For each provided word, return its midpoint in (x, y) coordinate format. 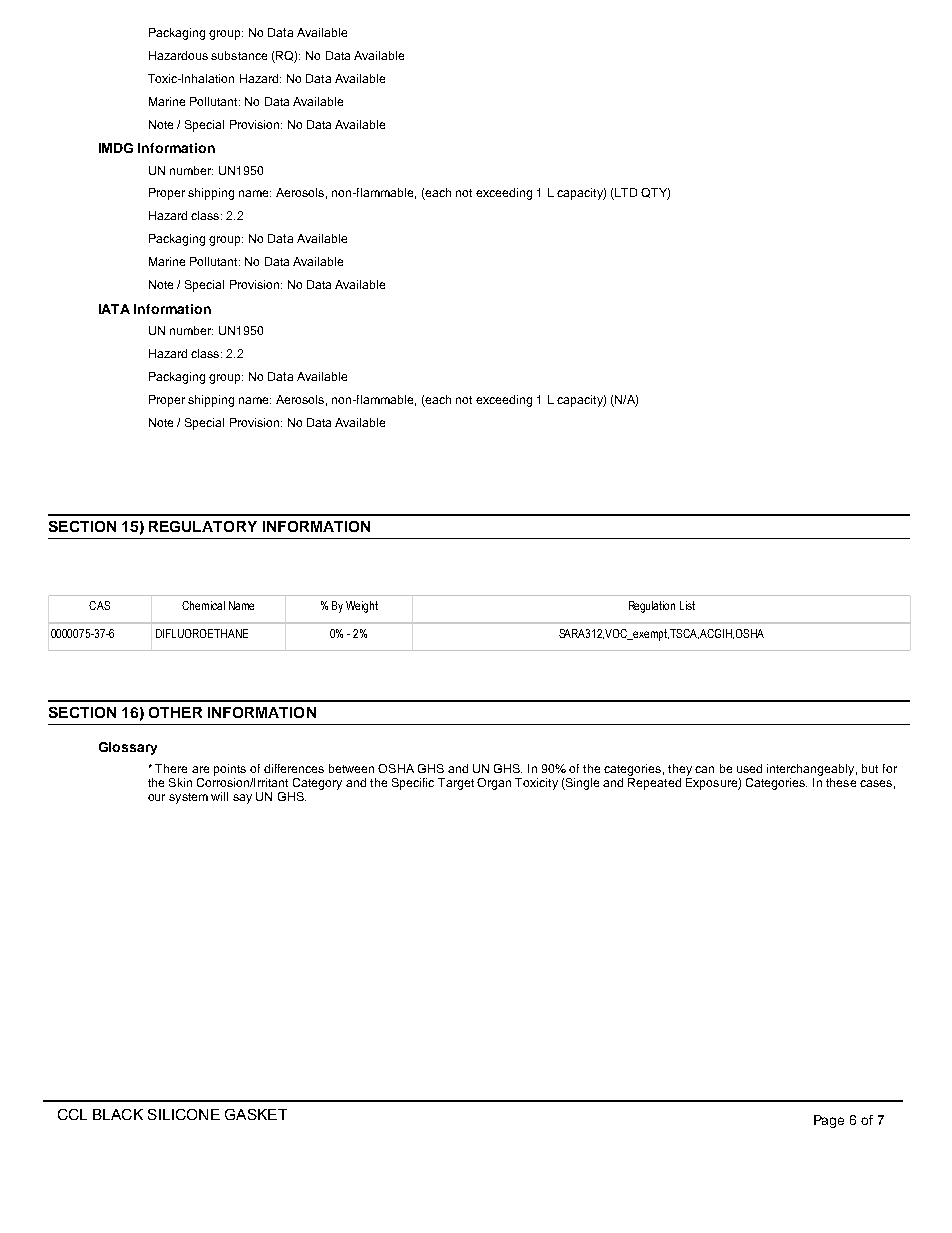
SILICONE (184, 1114)
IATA (114, 309)
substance (239, 55)
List (687, 605)
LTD (625, 194)
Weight (362, 607)
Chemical (203, 605)
